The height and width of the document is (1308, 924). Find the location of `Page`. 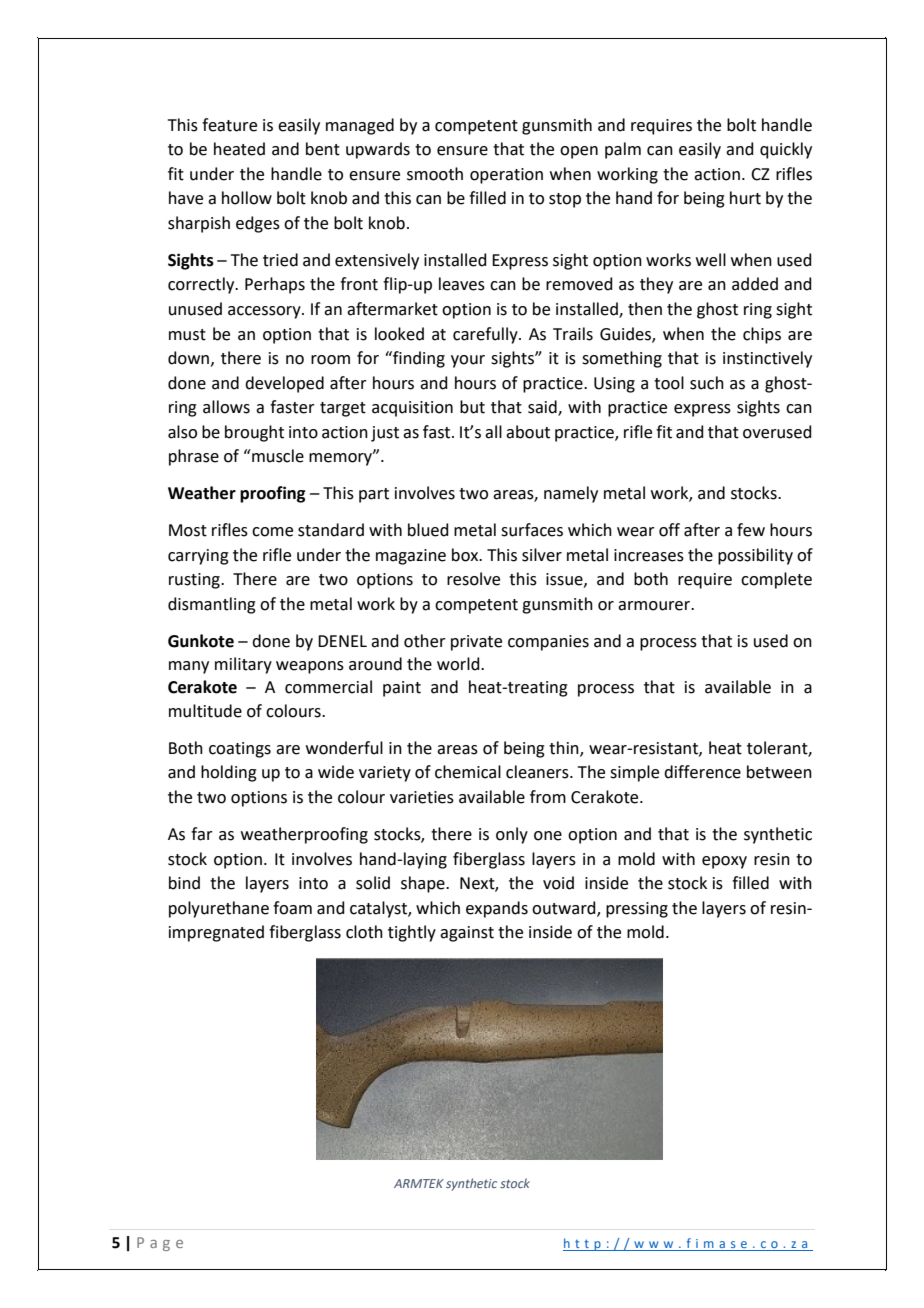

Page is located at coordinates (160, 1244).
